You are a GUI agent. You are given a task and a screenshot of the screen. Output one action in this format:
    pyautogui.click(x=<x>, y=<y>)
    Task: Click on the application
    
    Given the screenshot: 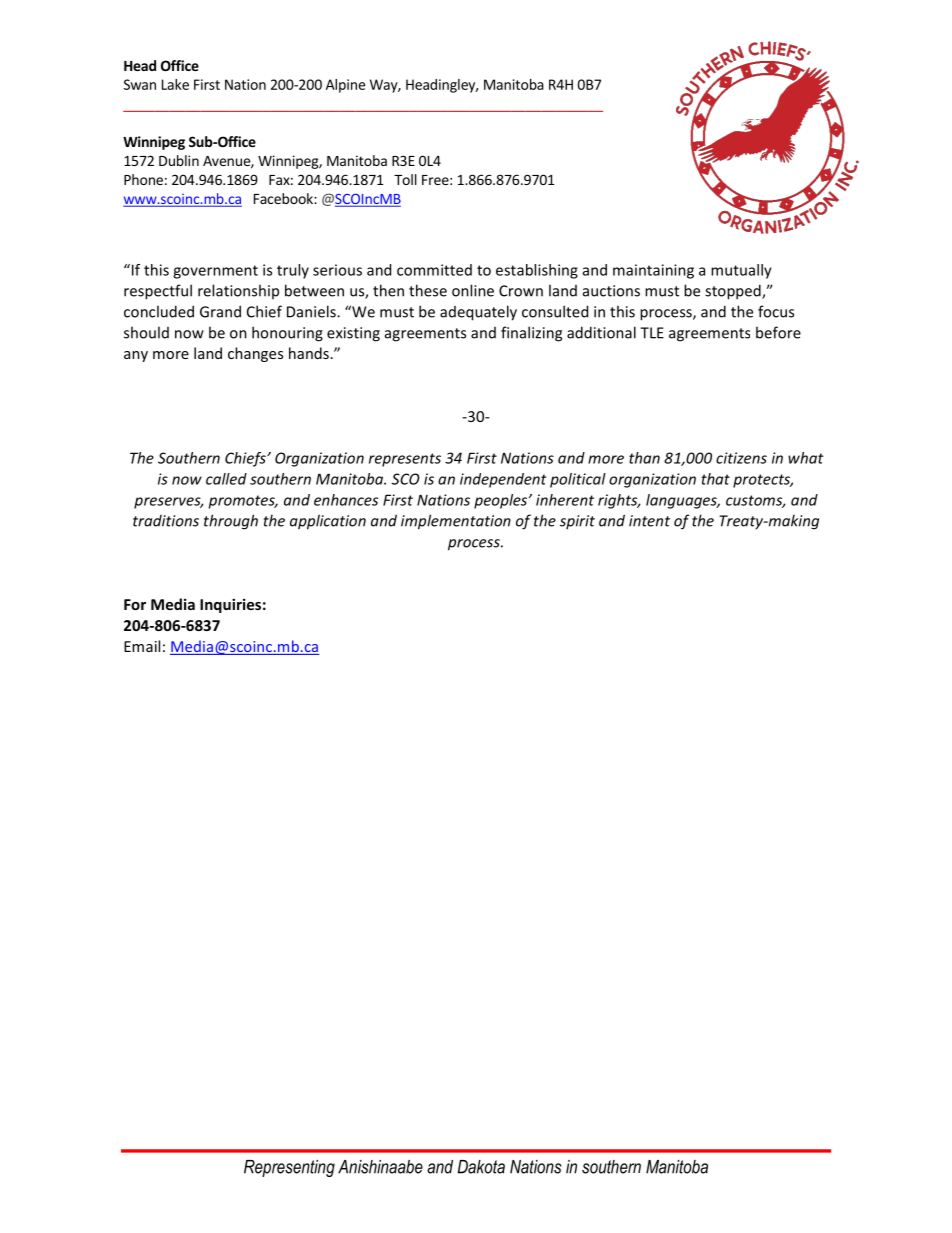 What is the action you would take?
    pyautogui.click(x=328, y=522)
